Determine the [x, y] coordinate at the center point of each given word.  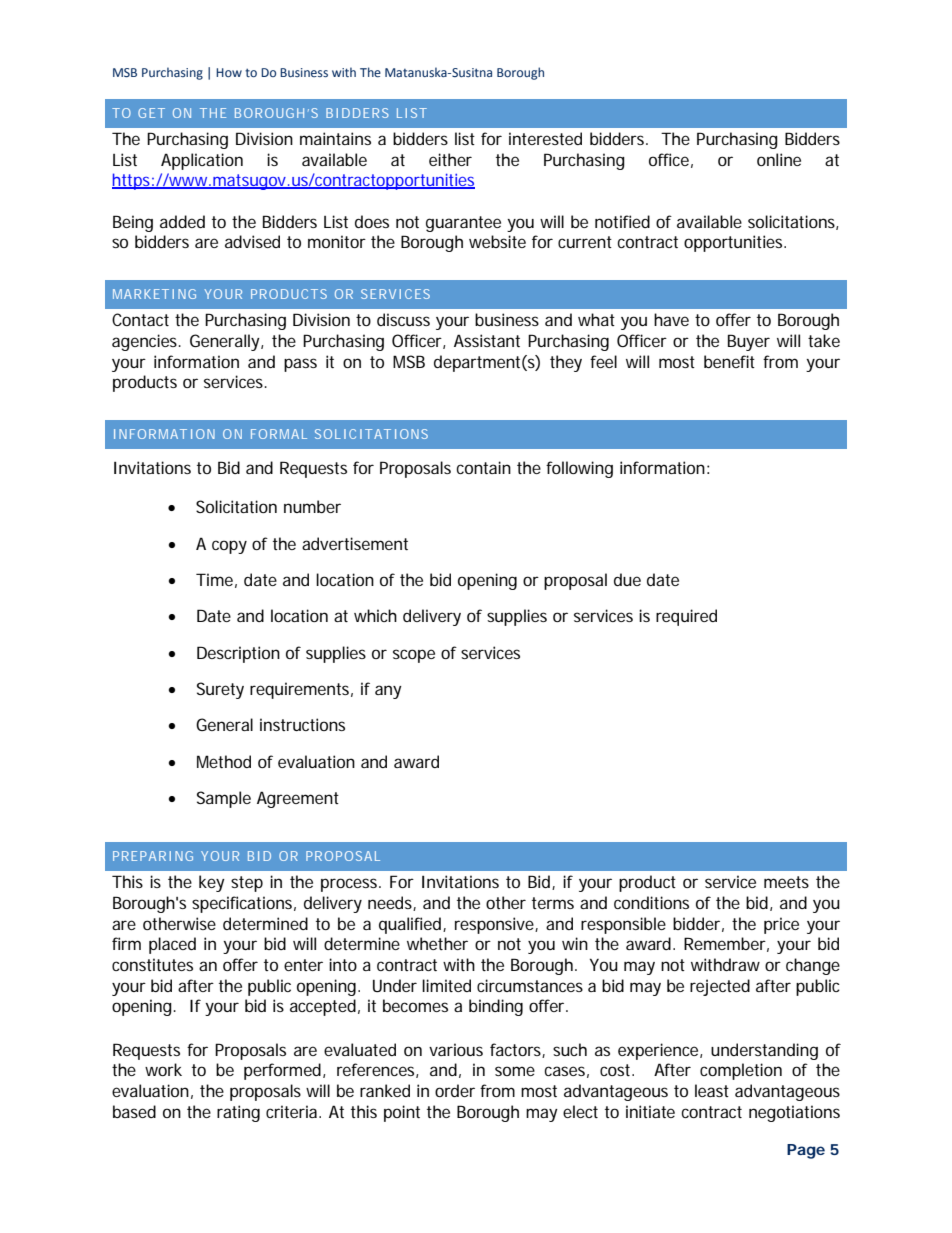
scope [414, 656]
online [779, 159]
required [686, 617]
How [229, 72]
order [455, 1090]
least [712, 1090]
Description [238, 654]
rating [238, 1113]
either [450, 159]
